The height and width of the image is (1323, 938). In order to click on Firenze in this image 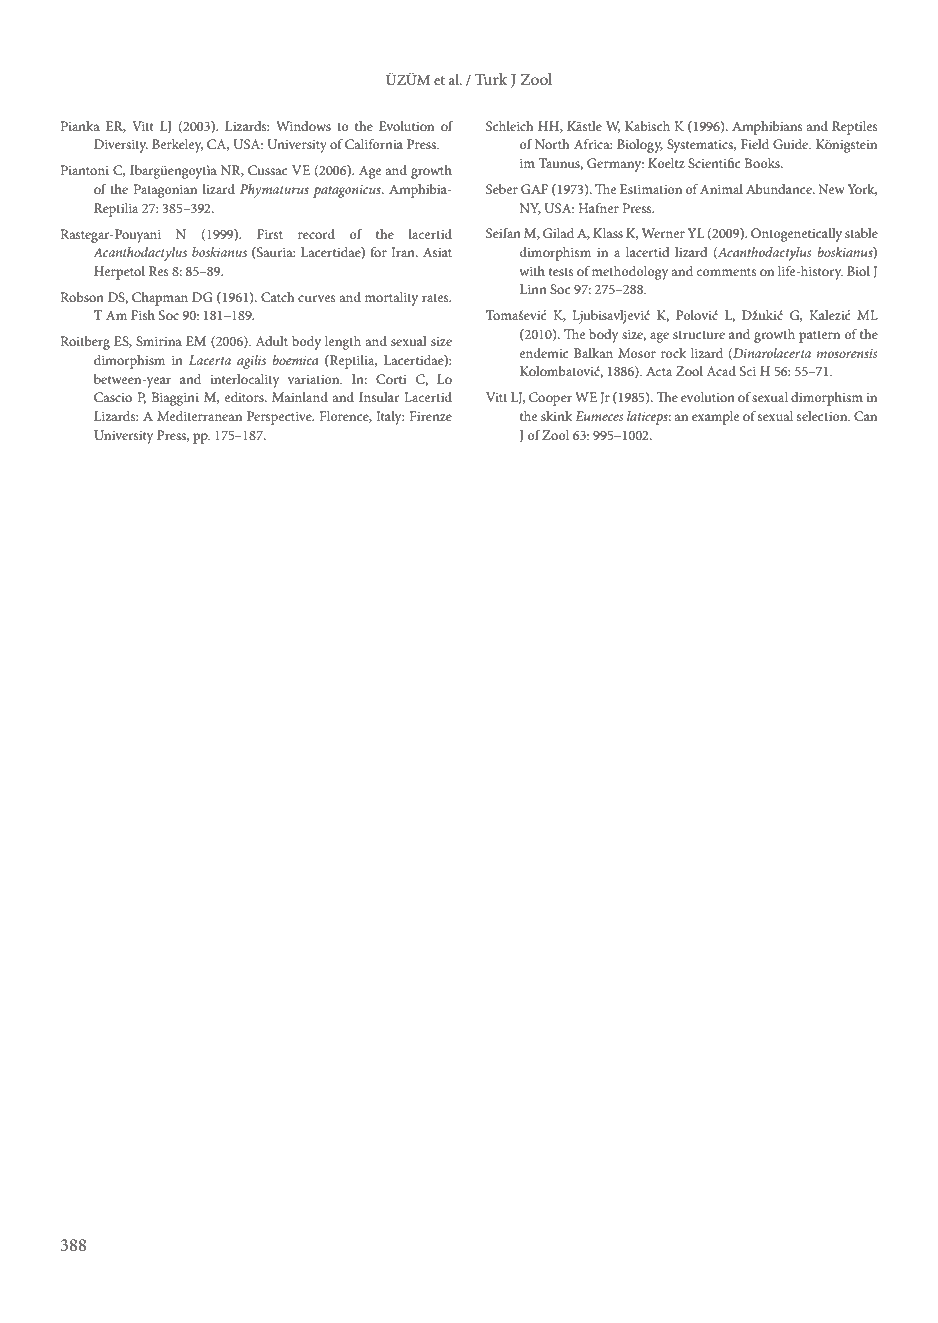, I will do `click(430, 416)`.
